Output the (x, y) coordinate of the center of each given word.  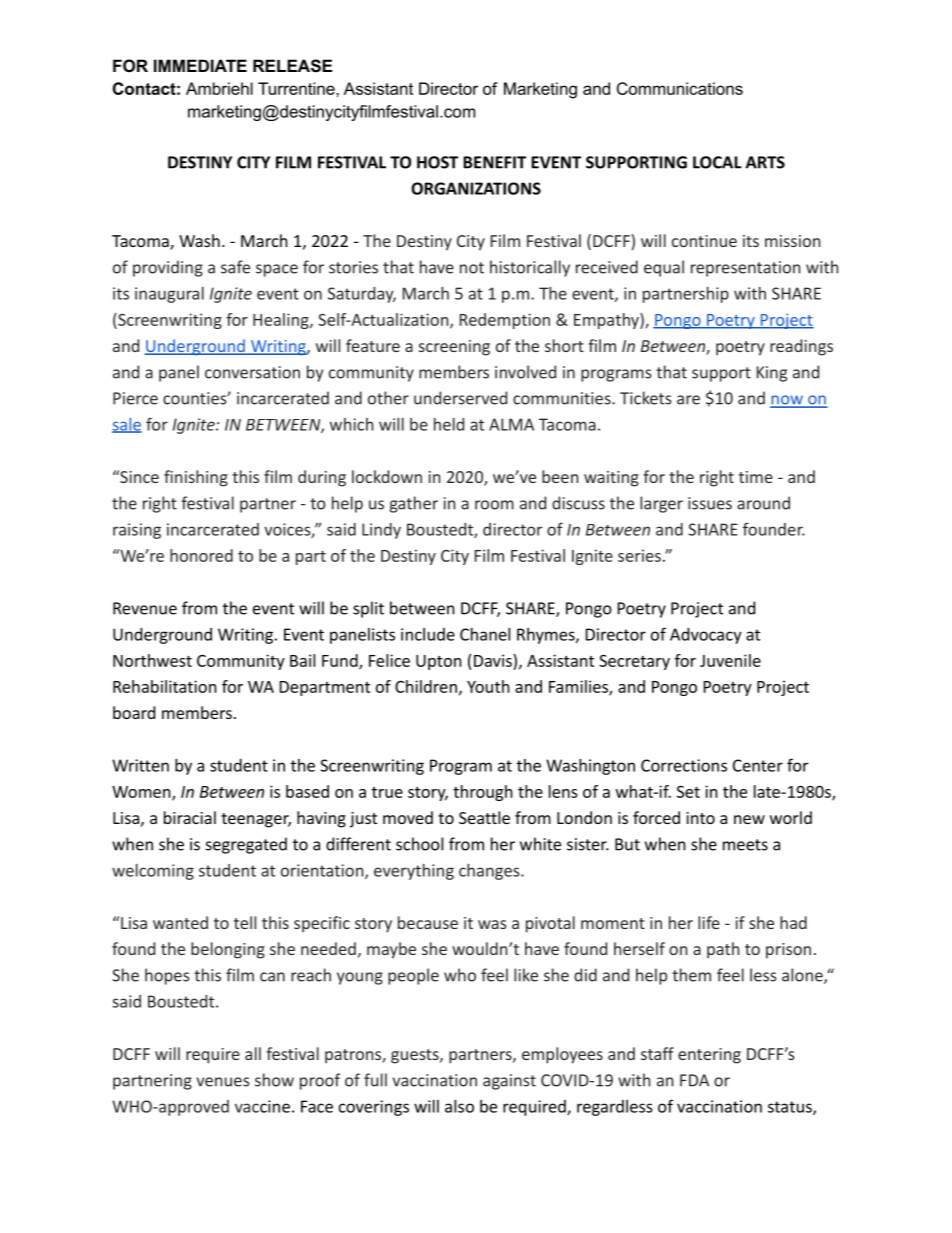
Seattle (484, 817)
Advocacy (706, 636)
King (772, 374)
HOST (437, 162)
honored (201, 555)
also (459, 1106)
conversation (252, 372)
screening (454, 348)
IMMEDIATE (200, 65)
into (700, 818)
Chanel (485, 634)
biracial (190, 817)
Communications (680, 88)
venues (223, 1082)
